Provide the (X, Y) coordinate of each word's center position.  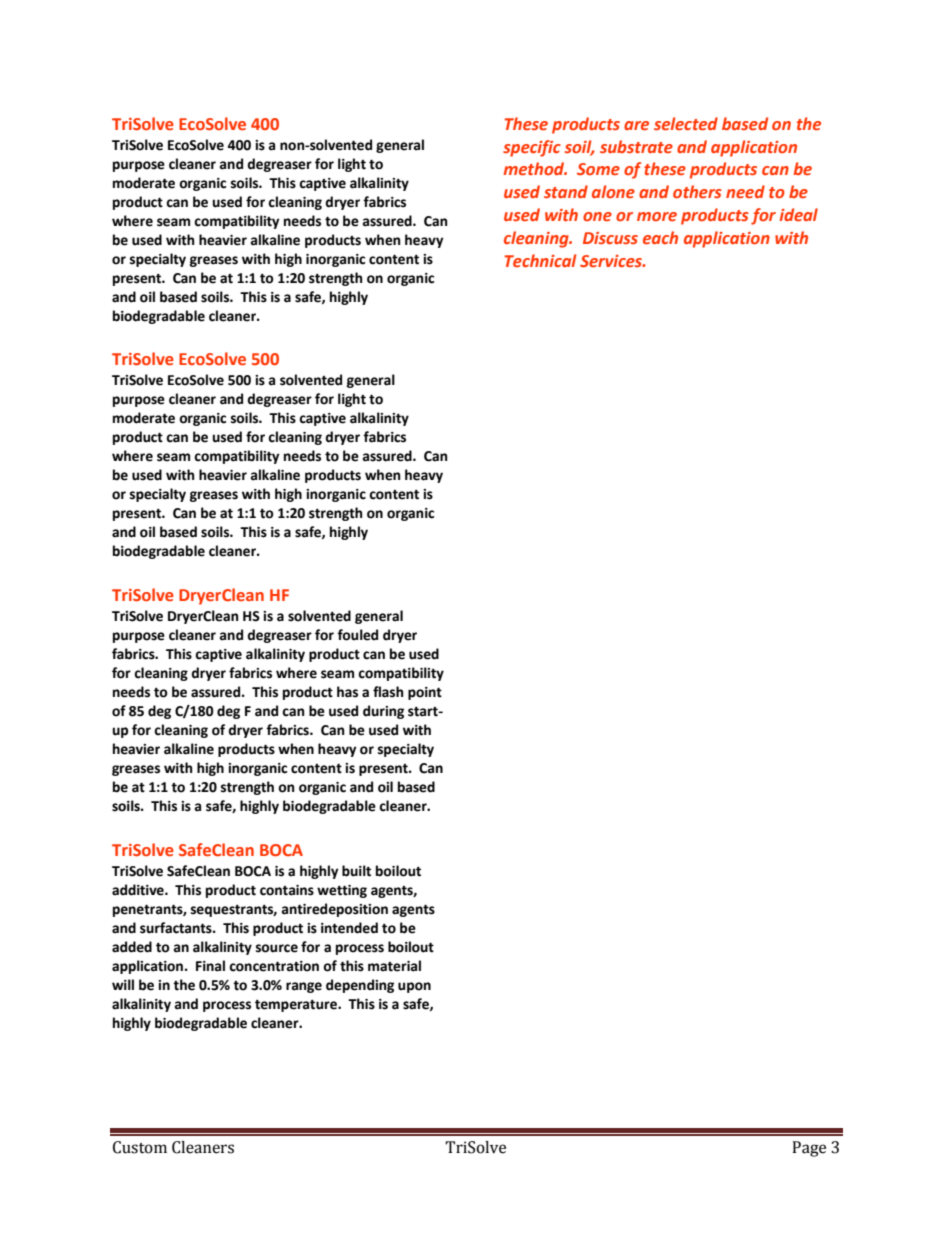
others (697, 191)
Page (809, 1149)
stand (566, 191)
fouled (357, 635)
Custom (140, 1147)
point (425, 693)
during (383, 712)
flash (388, 692)
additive (139, 890)
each (660, 237)
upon (414, 987)
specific (532, 148)
